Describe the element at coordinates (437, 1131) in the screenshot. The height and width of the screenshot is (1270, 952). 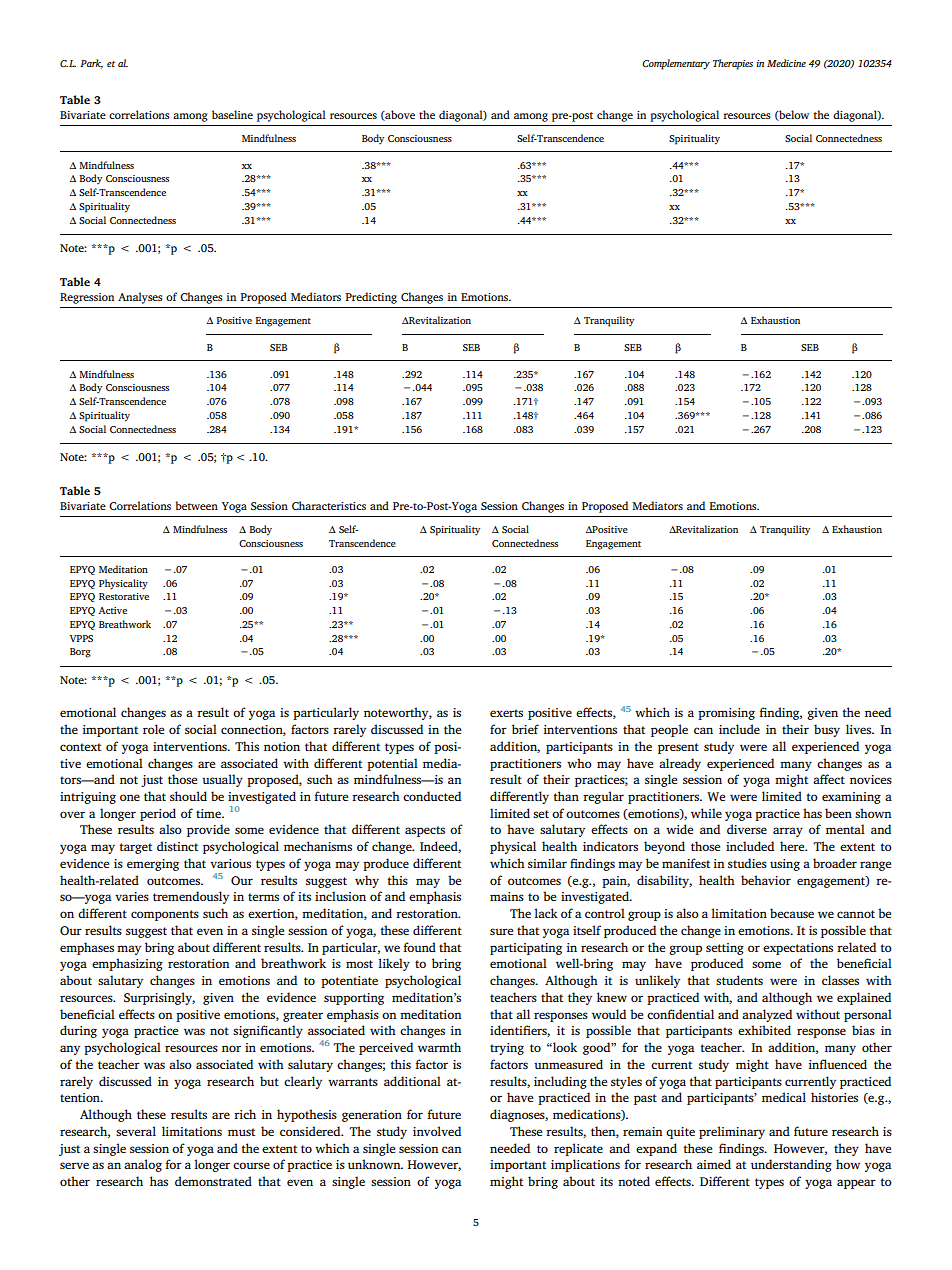
I see `involved` at that location.
